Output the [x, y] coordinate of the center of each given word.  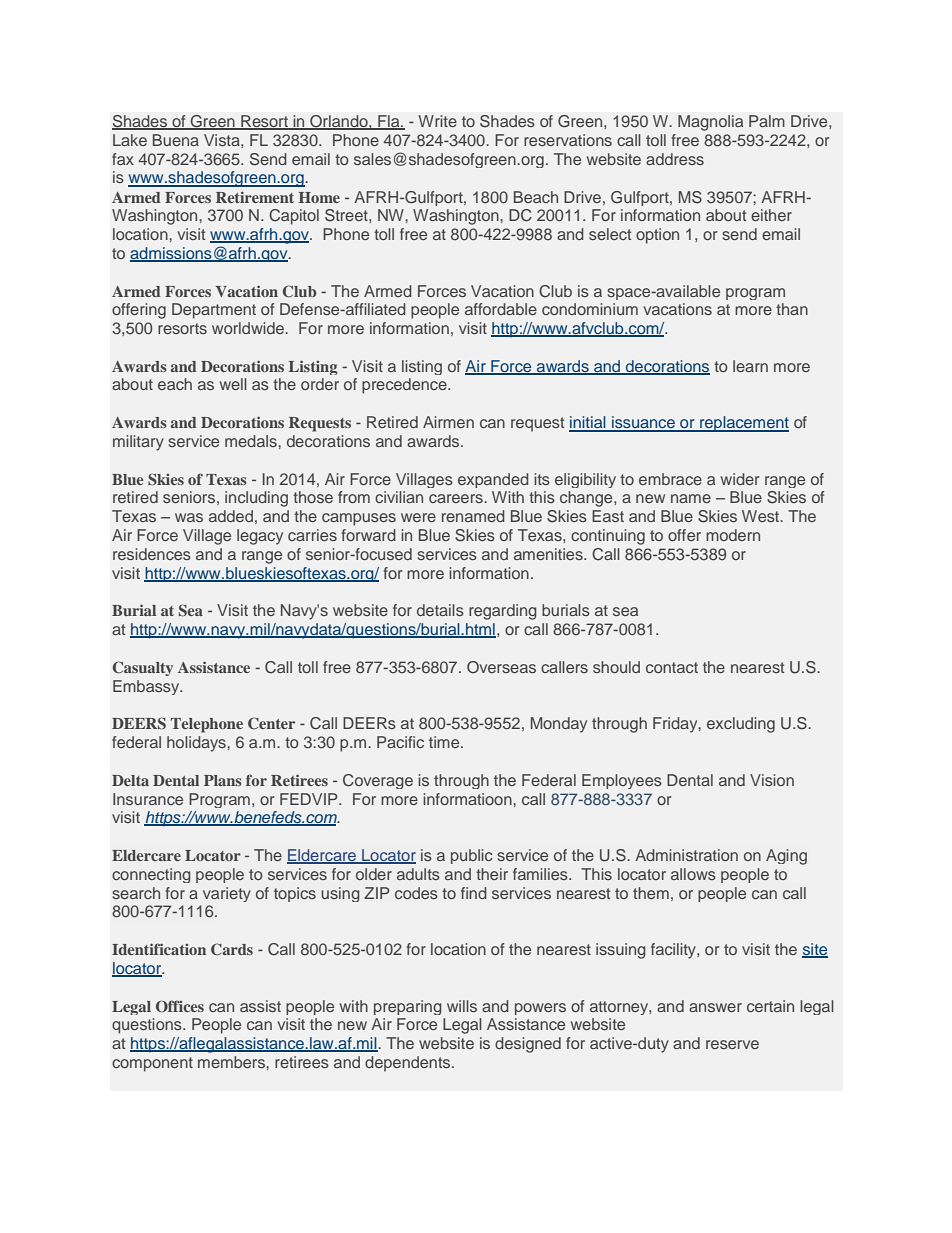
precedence [405, 386]
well [233, 384]
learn [750, 366]
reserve [732, 1044]
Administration [686, 855]
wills [462, 1006]
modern [733, 535]
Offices [180, 1006]
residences [152, 554]
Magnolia [710, 123]
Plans [223, 780]
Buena [176, 140]
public [472, 856]
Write [437, 121]
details [440, 610]
